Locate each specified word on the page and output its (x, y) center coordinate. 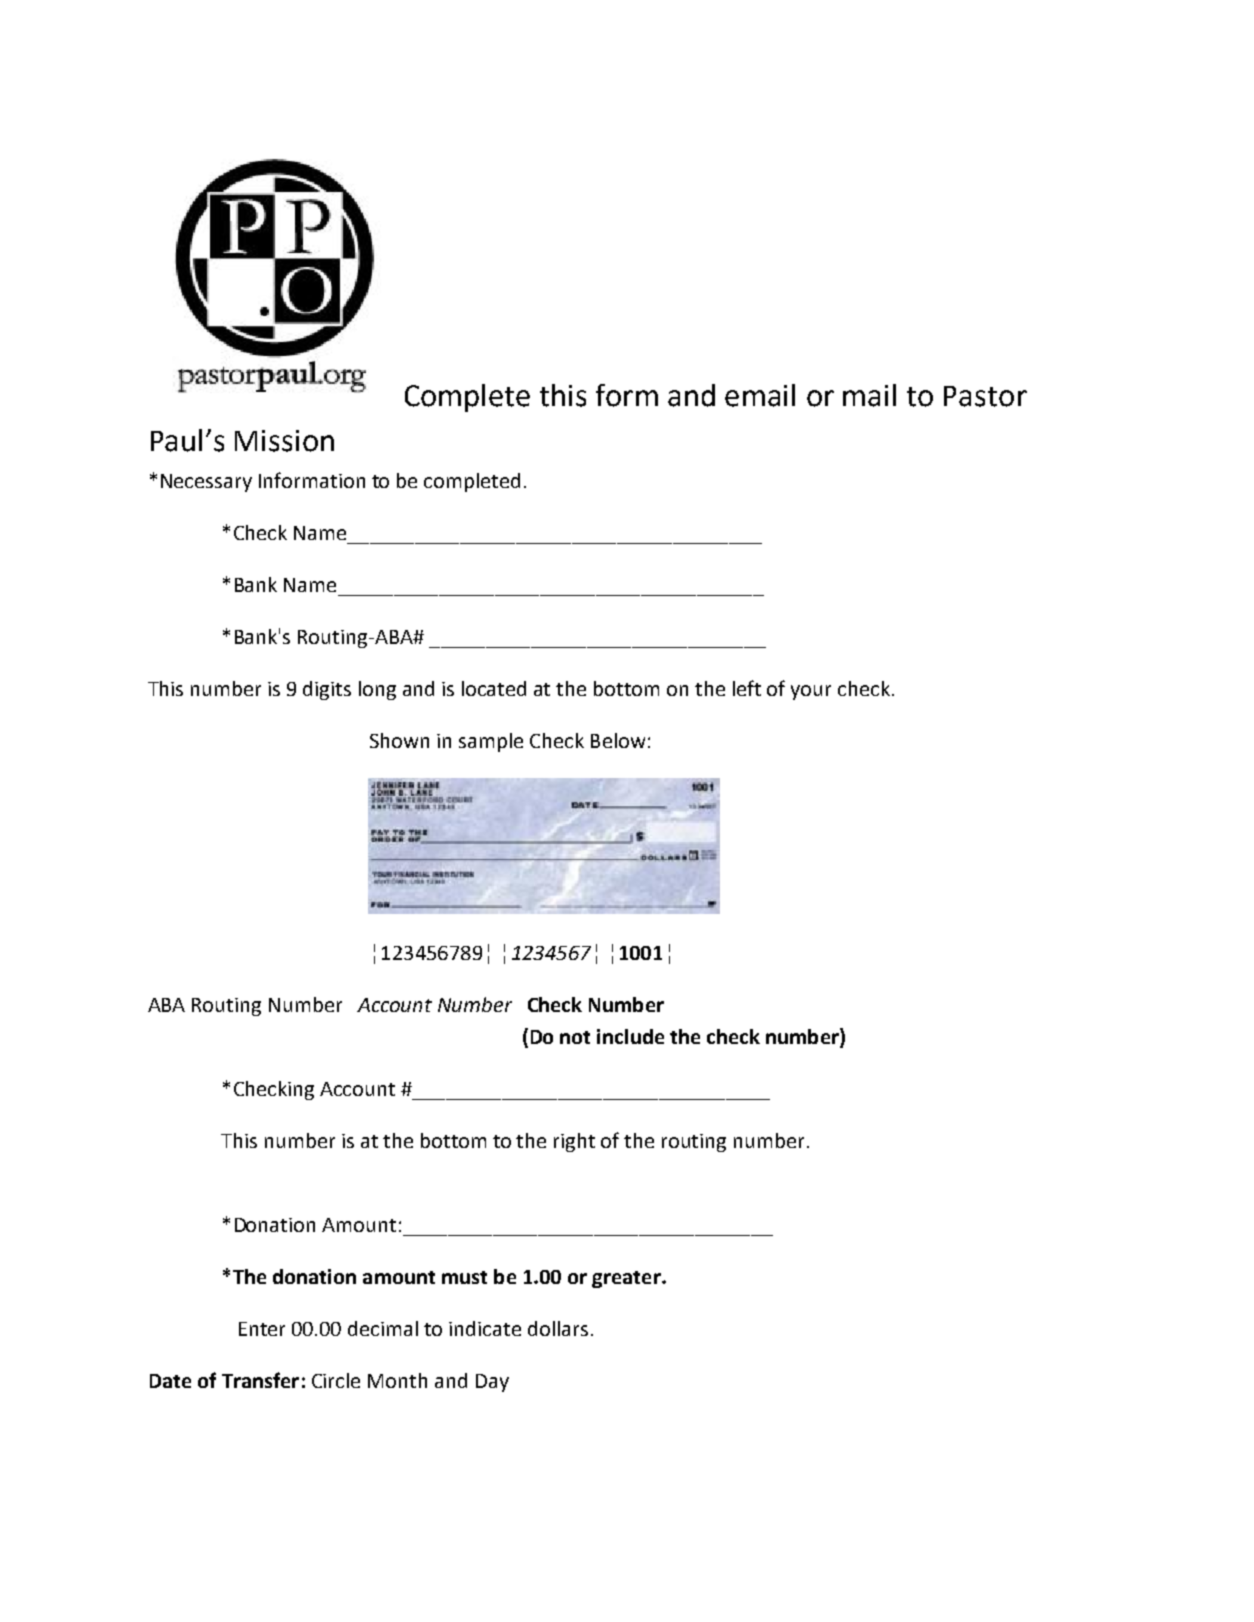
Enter (262, 1329)
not (575, 1037)
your (811, 692)
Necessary (206, 483)
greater (627, 1279)
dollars (558, 1328)
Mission (284, 441)
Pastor (985, 396)
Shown (399, 740)
